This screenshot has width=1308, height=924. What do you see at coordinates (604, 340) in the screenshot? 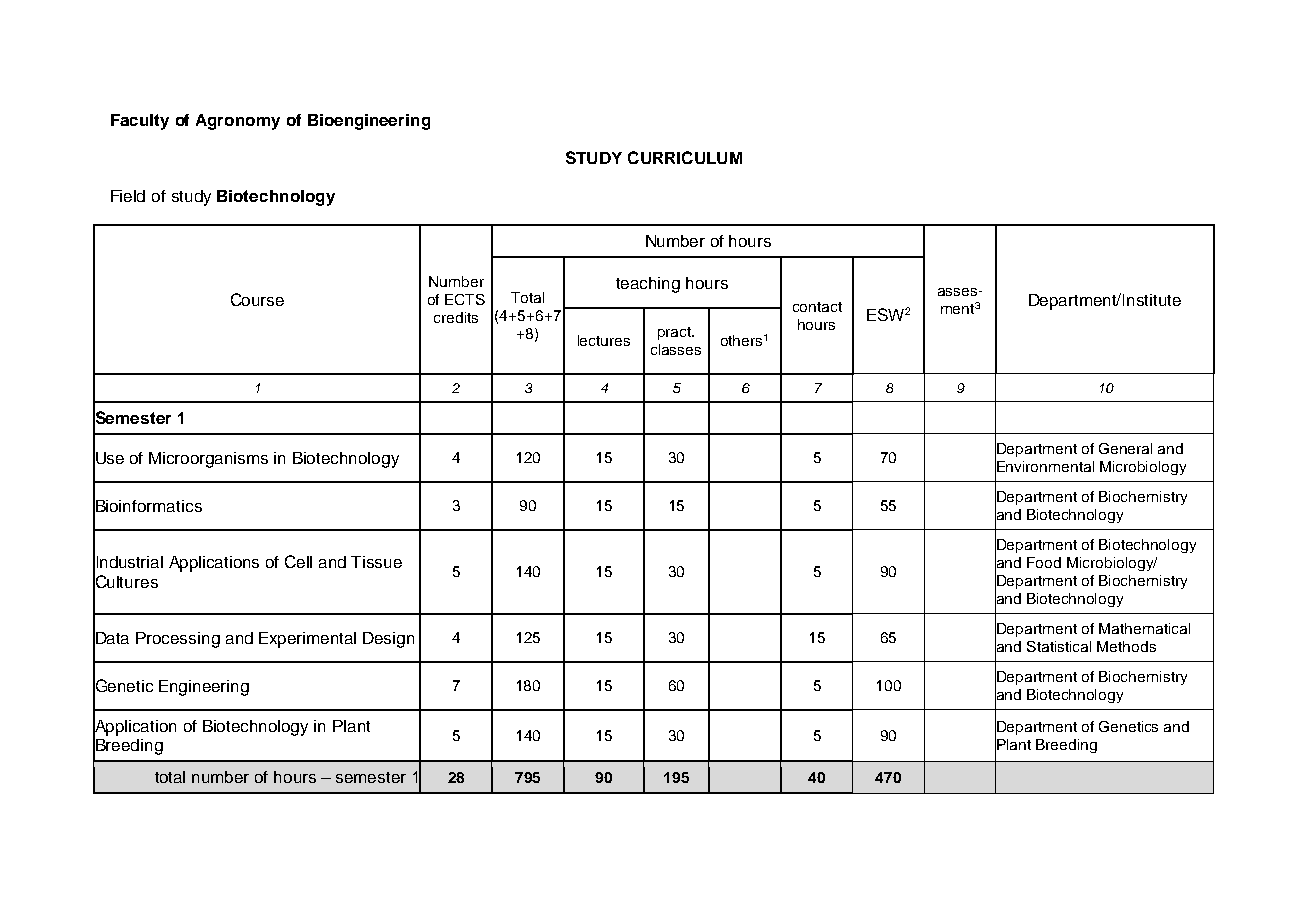
I see `lectures` at bounding box center [604, 340].
